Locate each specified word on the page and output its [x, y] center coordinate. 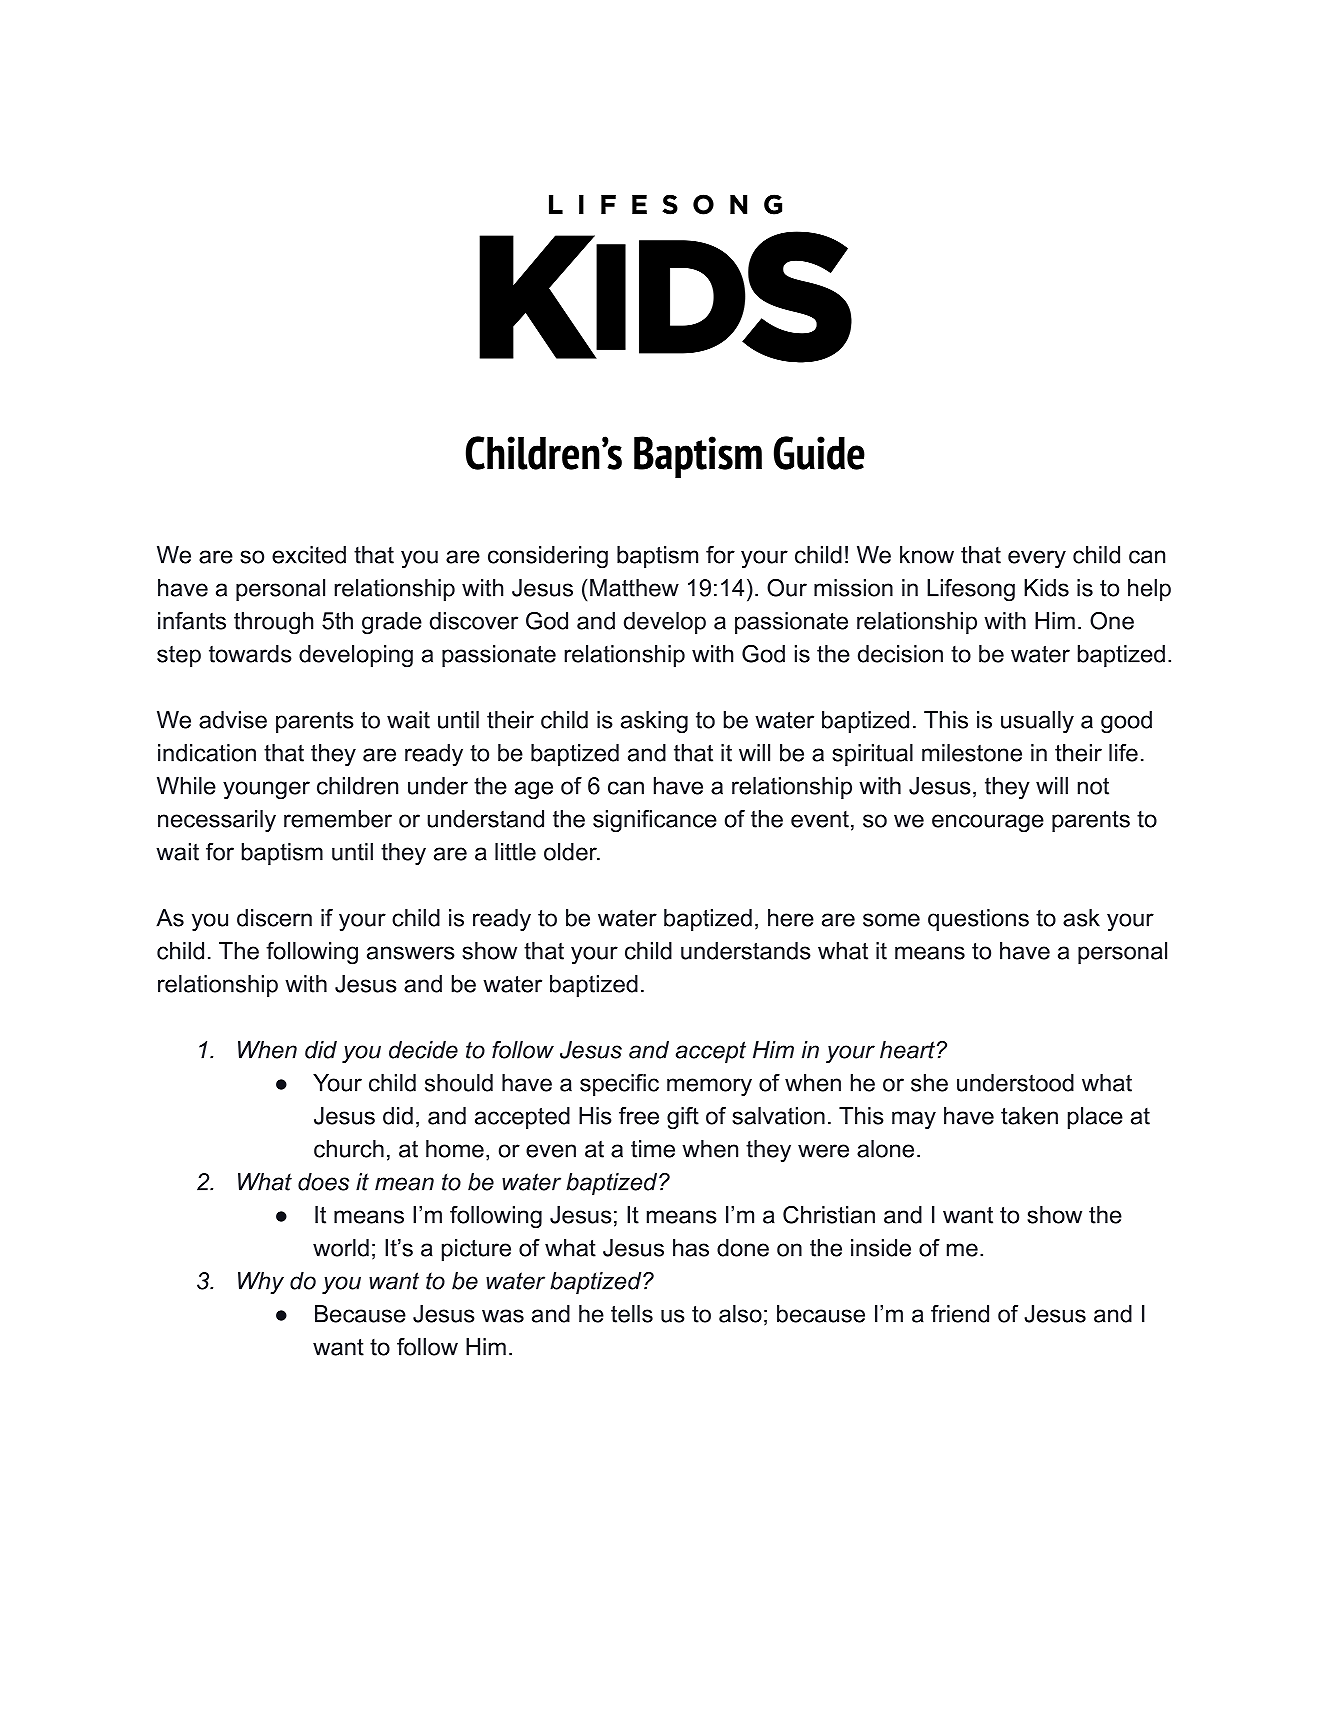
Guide [819, 453]
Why [261, 1283]
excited [309, 555]
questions [978, 920]
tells [632, 1314]
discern [274, 918]
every [1037, 559]
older [571, 852]
